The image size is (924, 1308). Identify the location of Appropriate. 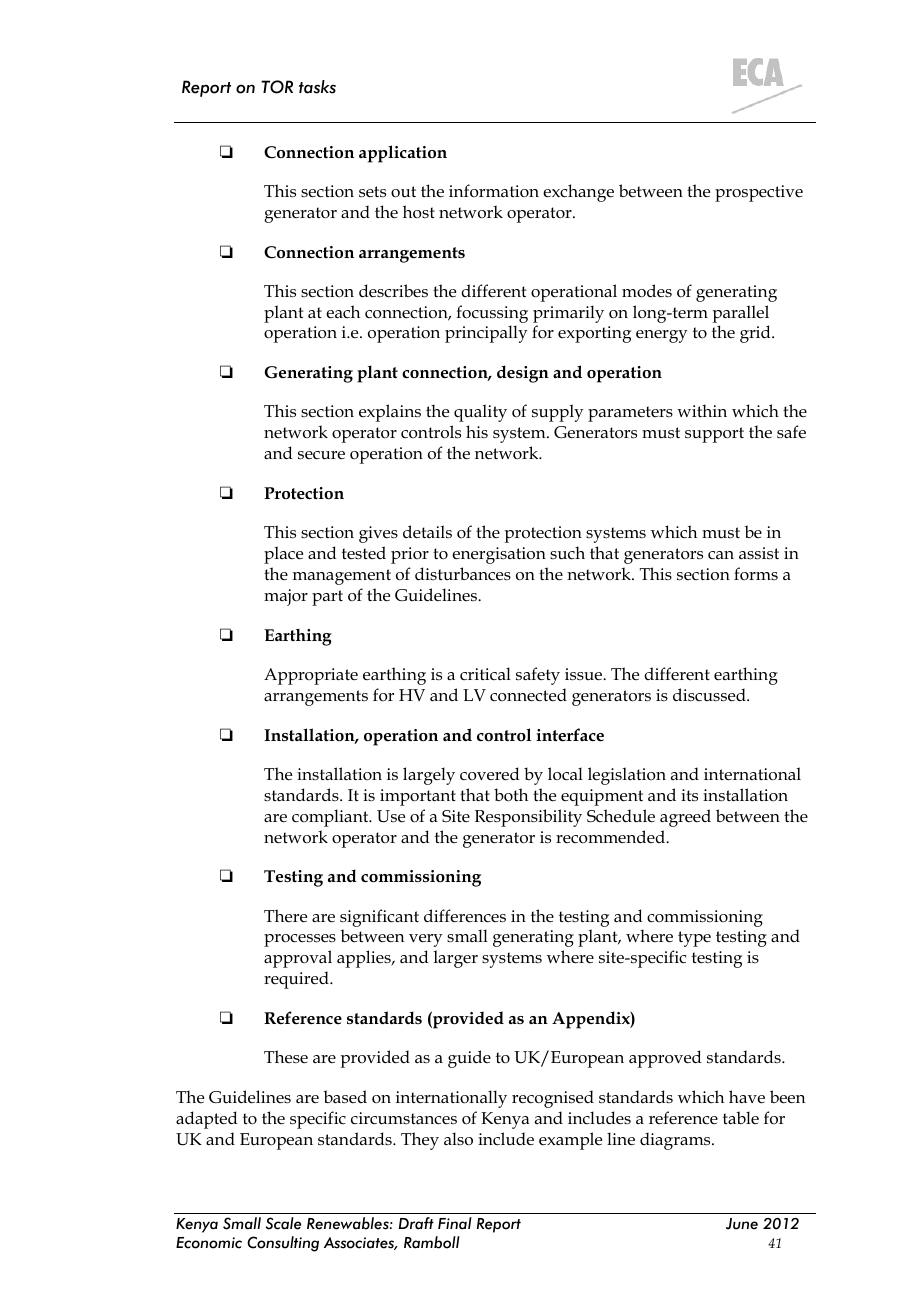
(311, 676).
